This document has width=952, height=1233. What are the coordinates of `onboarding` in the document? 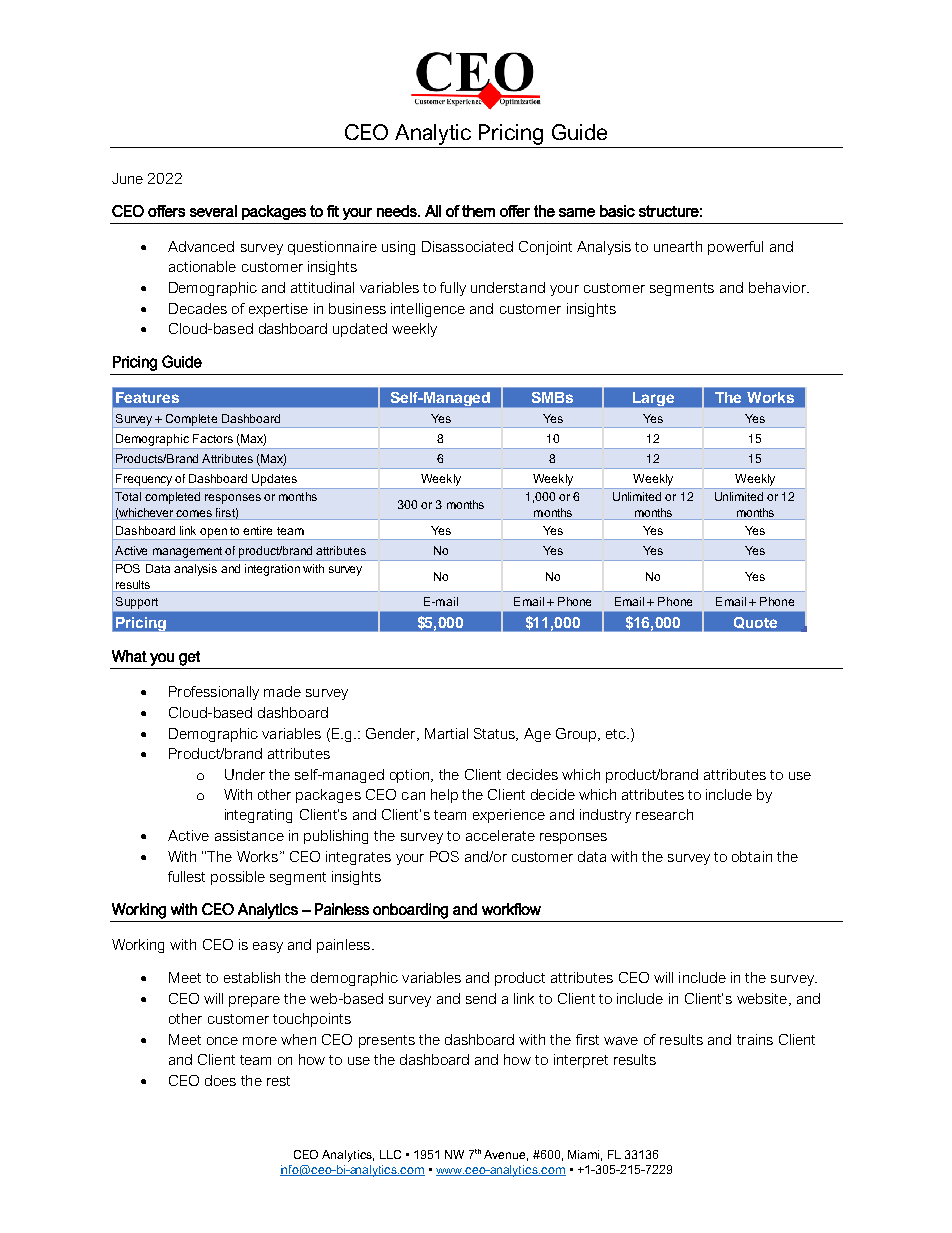 It's located at (410, 911).
